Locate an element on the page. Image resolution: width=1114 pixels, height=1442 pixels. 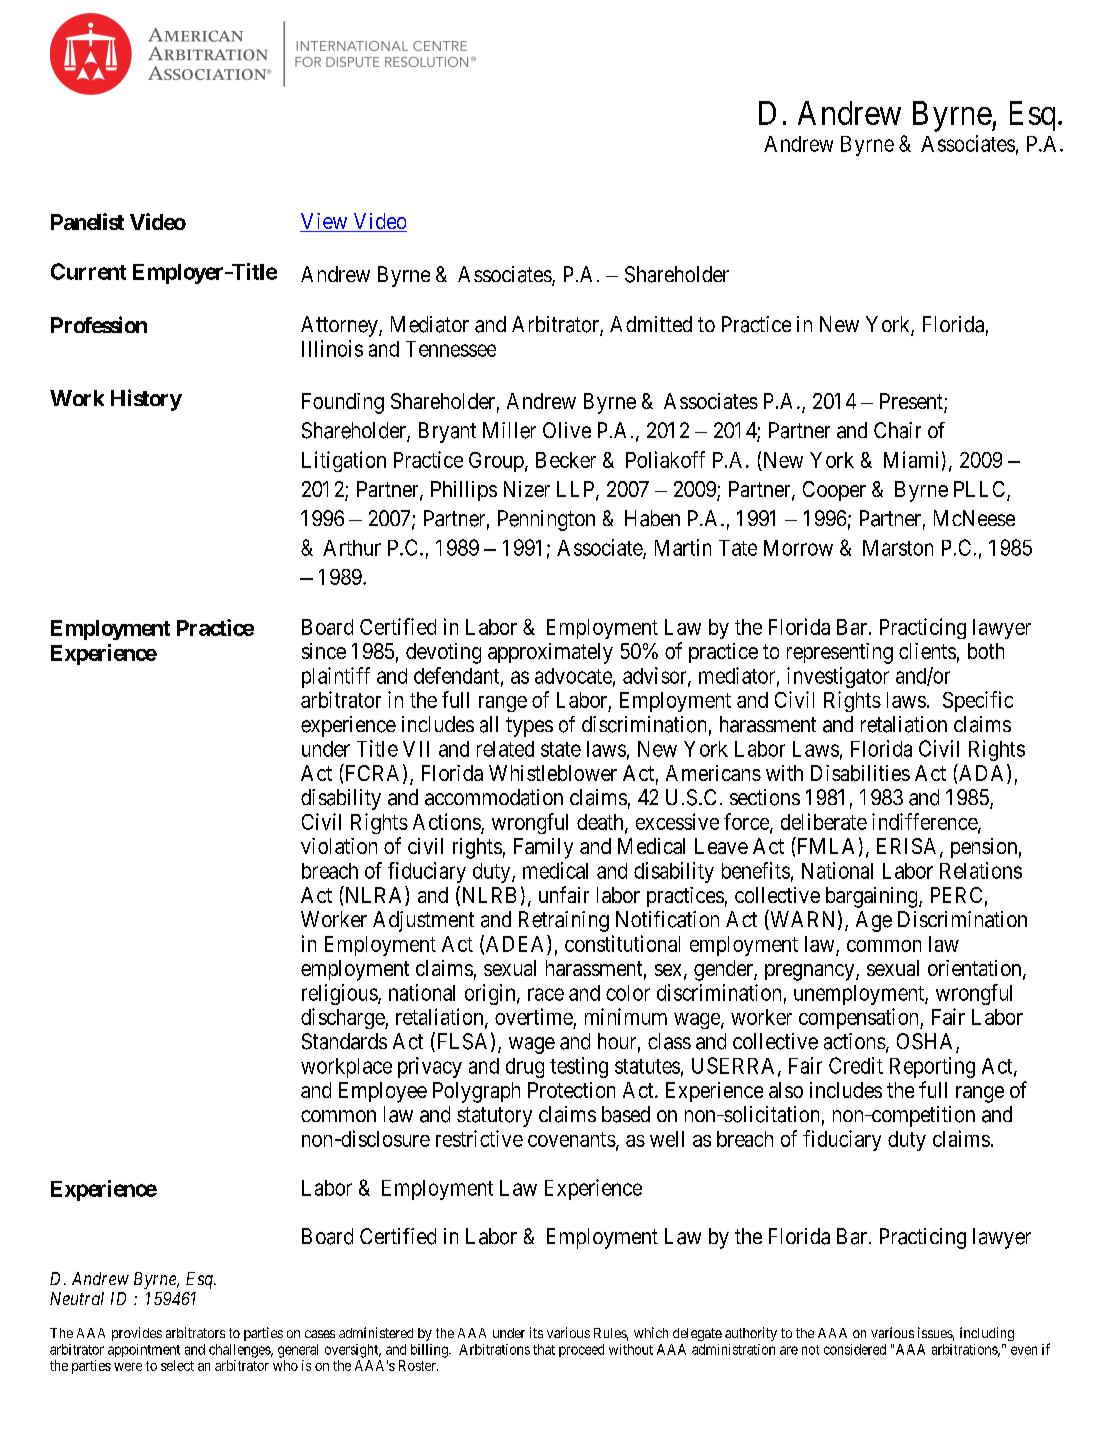
Miami is located at coordinates (911, 459).
